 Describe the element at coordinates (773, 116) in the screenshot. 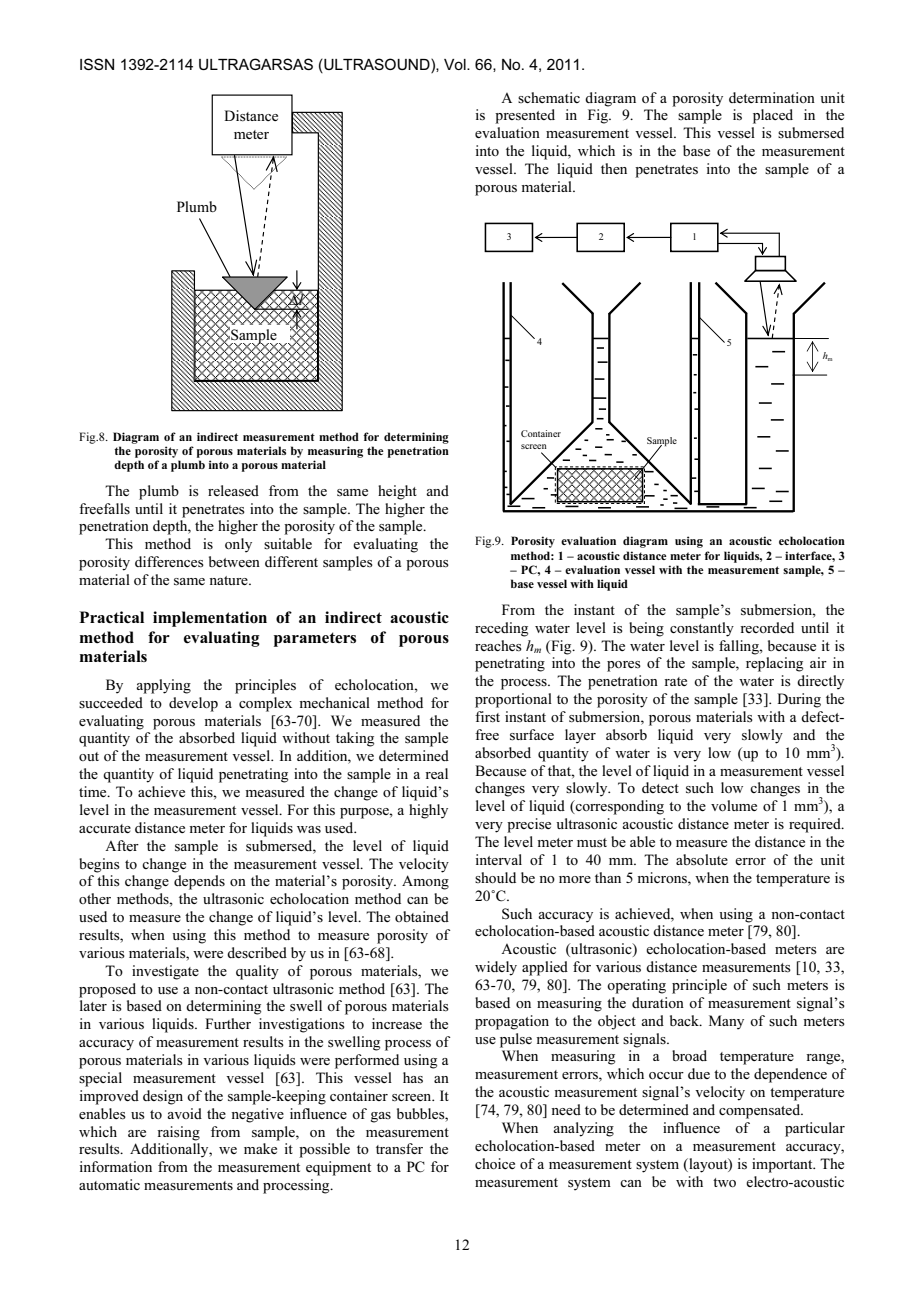

I see `placed` at that location.
